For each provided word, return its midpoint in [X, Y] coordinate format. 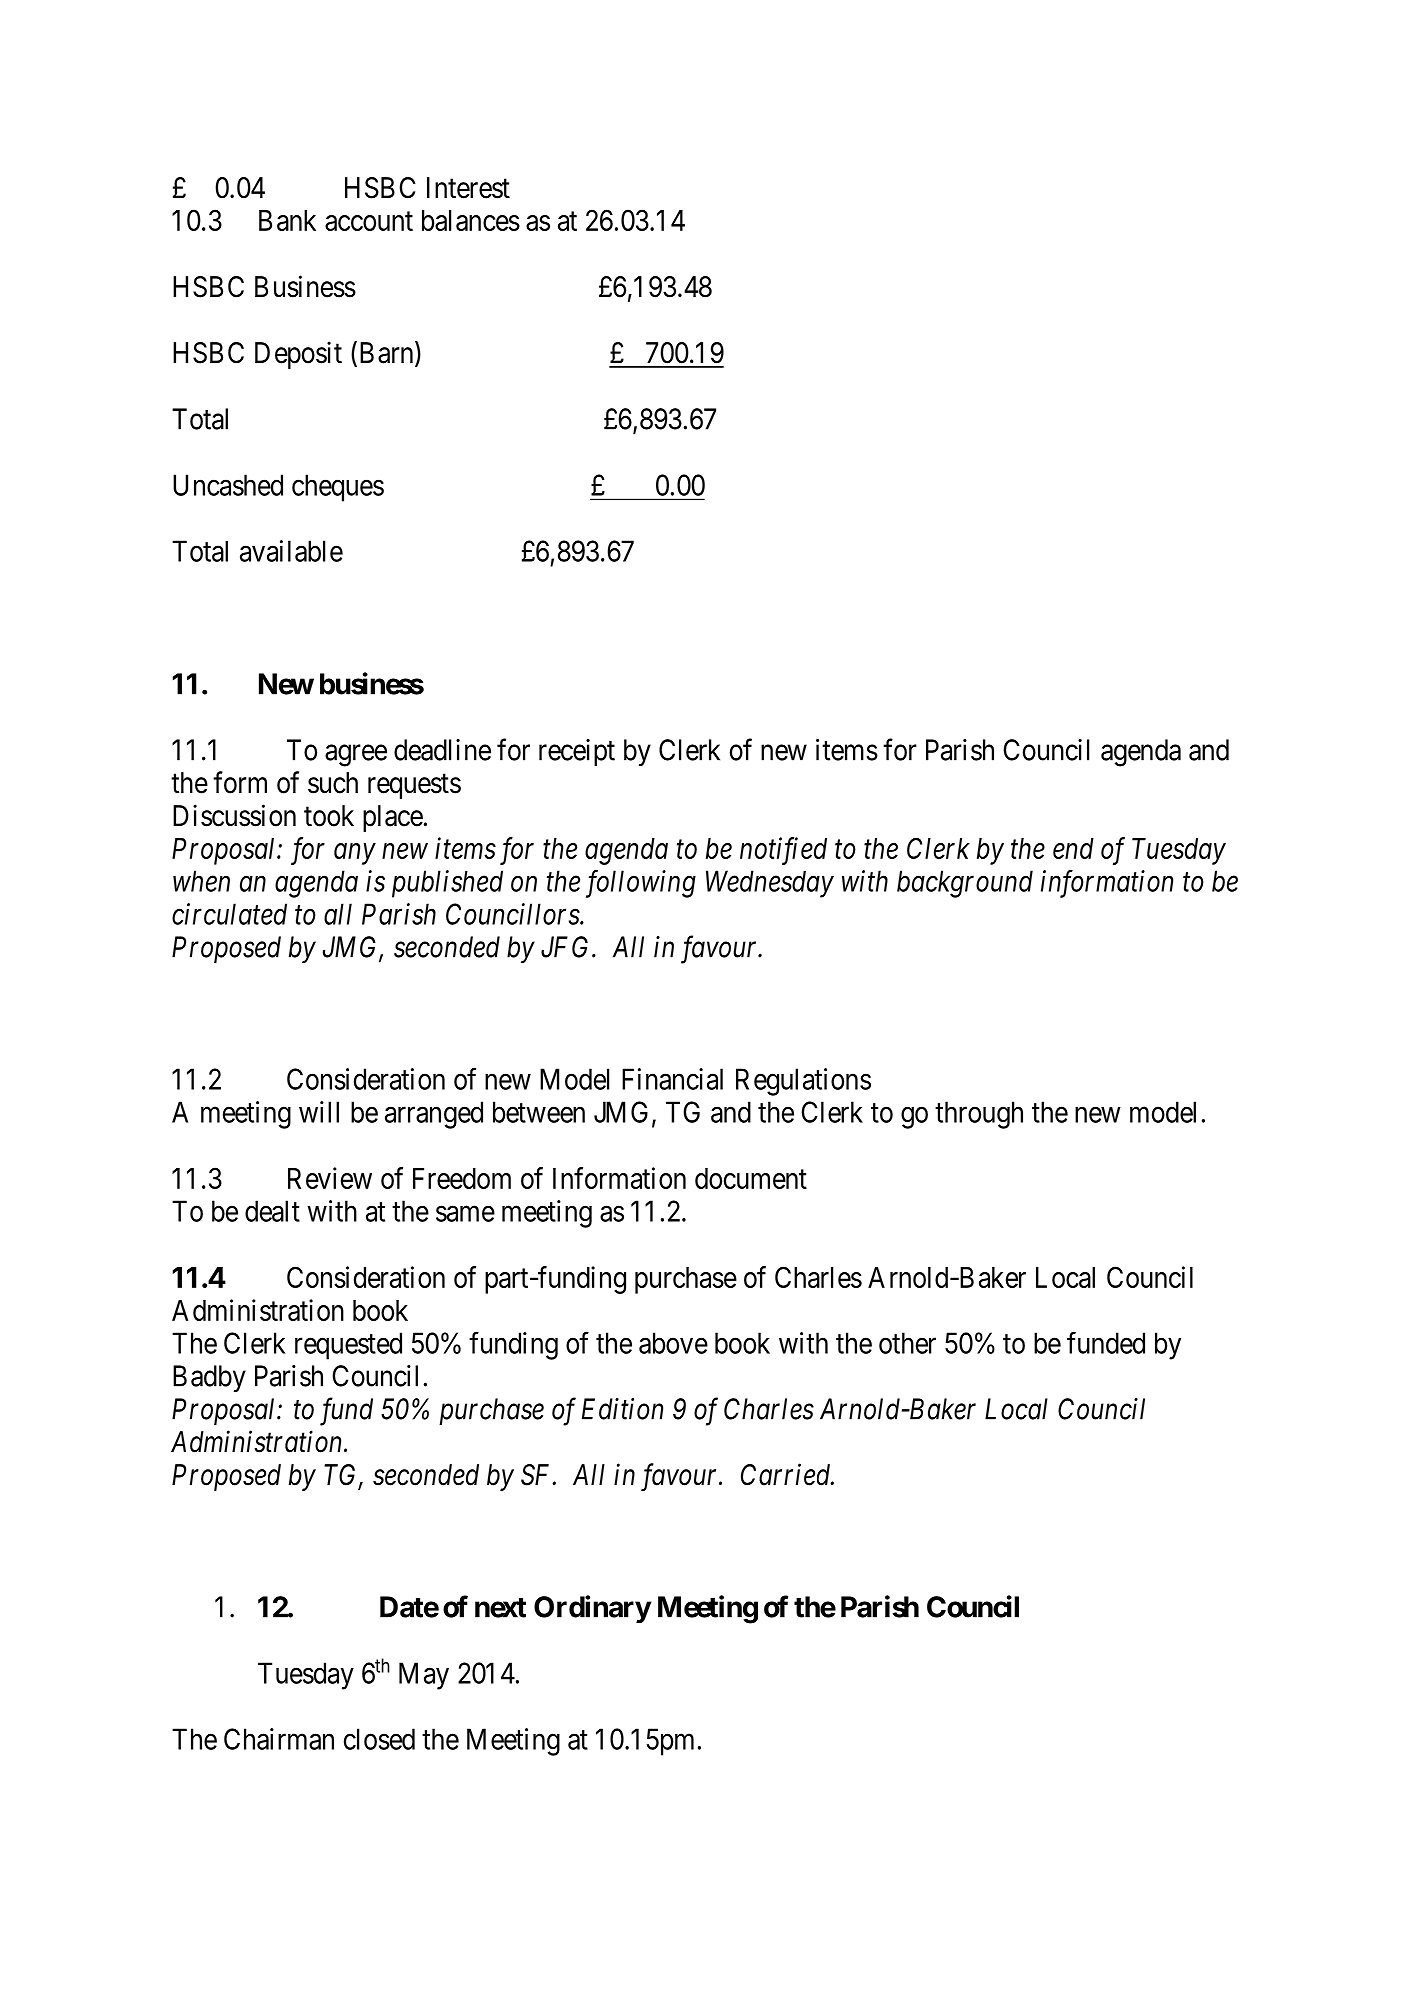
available [291, 551]
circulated [229, 914]
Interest [468, 188]
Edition [622, 1409]
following [641, 884]
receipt [577, 752]
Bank [287, 220]
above [673, 1343]
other [907, 1343]
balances [471, 220]
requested [348, 1346]
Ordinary [592, 1609]
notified [783, 851]
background [965, 884]
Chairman [279, 1739]
